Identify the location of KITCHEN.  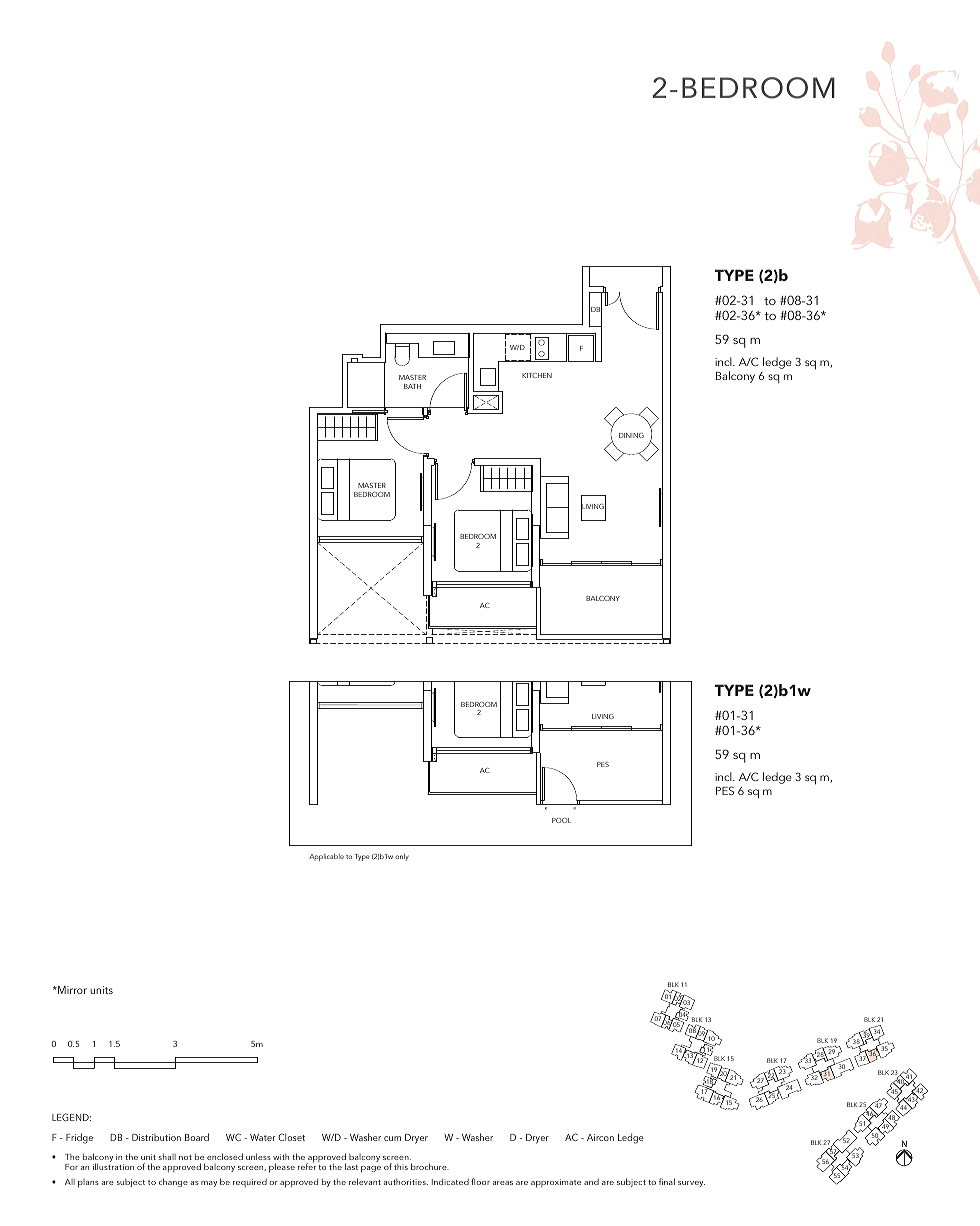
(537, 375).
